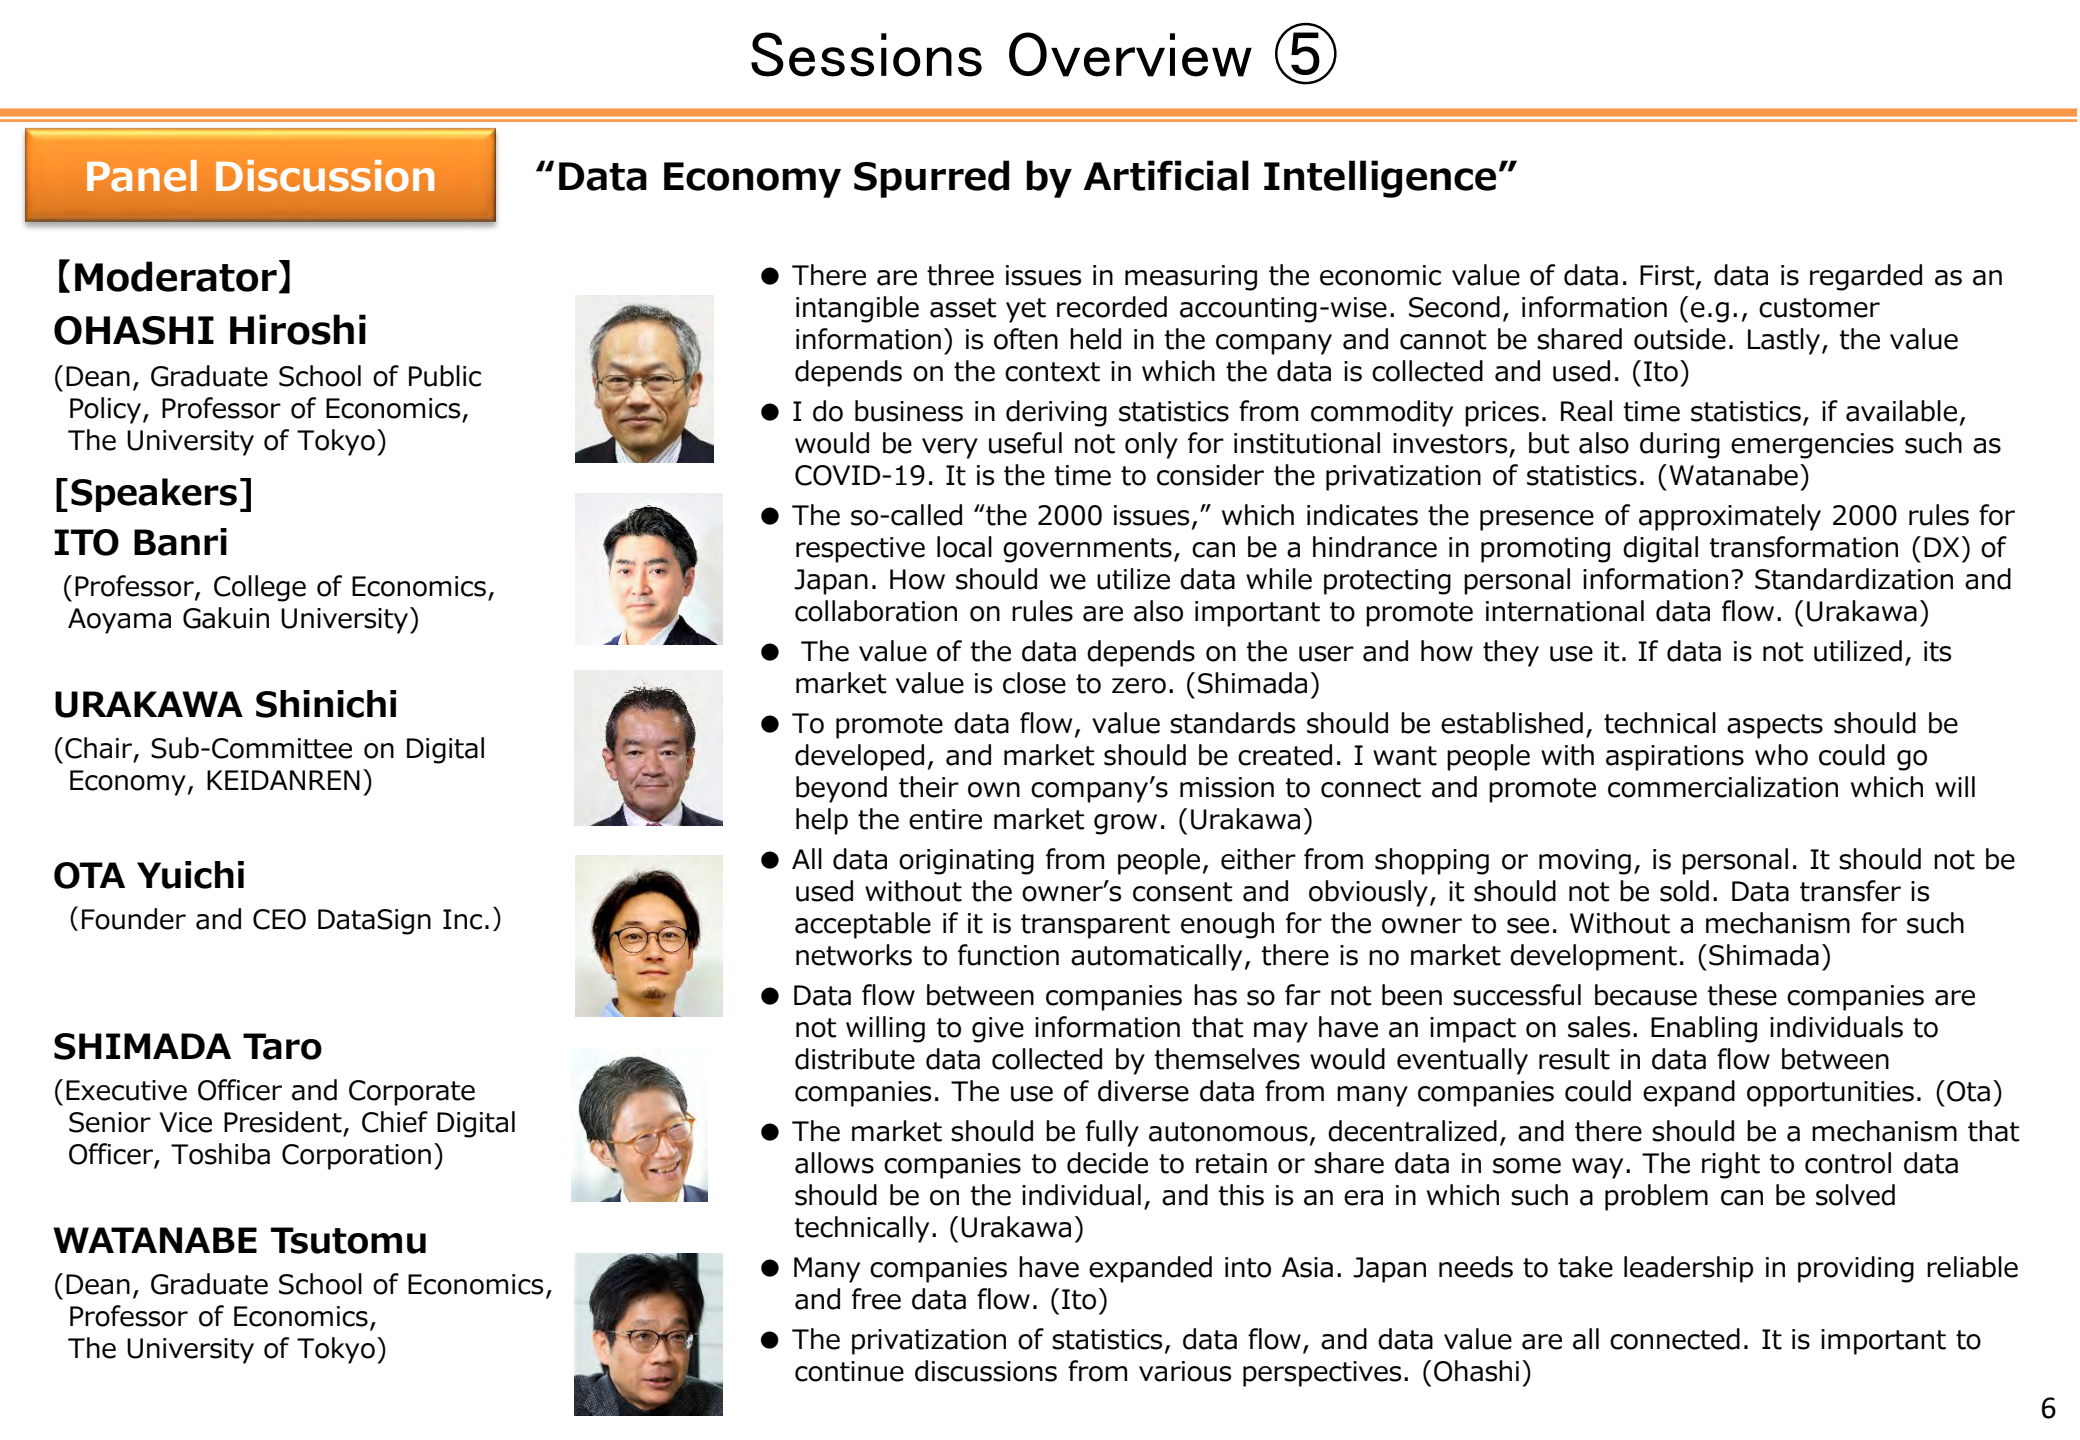 The height and width of the page is (1440, 2080). What do you see at coordinates (1130, 54) in the page?
I see `Overview` at bounding box center [1130, 54].
